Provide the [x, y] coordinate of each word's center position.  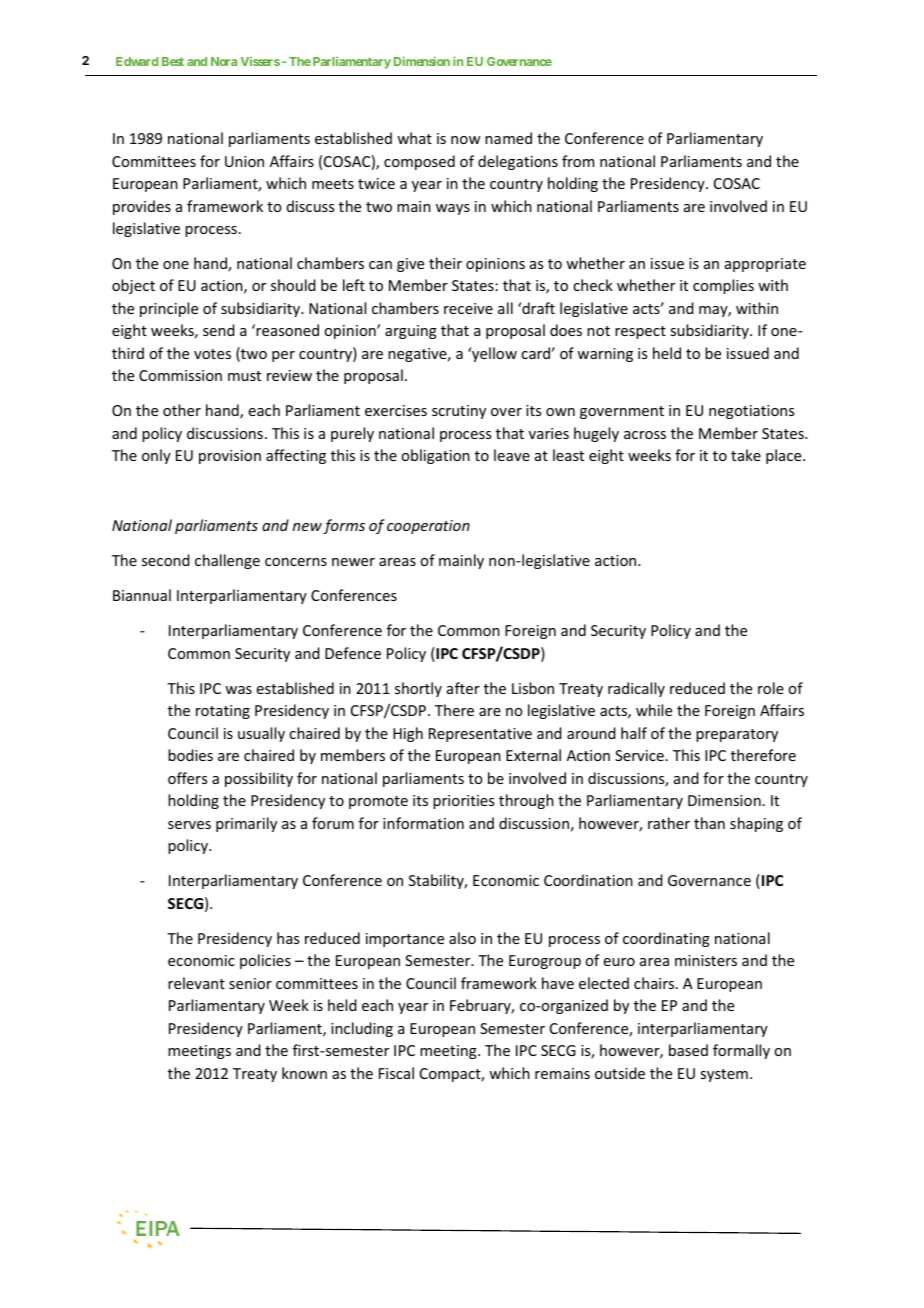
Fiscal [396, 1073]
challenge [227, 561]
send [219, 330]
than [709, 823]
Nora [224, 61]
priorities [463, 802]
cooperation [428, 527]
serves [189, 825]
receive [468, 308]
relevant [196, 983]
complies [723, 286]
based [688, 1050]
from [578, 161]
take [746, 455]
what [414, 138]
